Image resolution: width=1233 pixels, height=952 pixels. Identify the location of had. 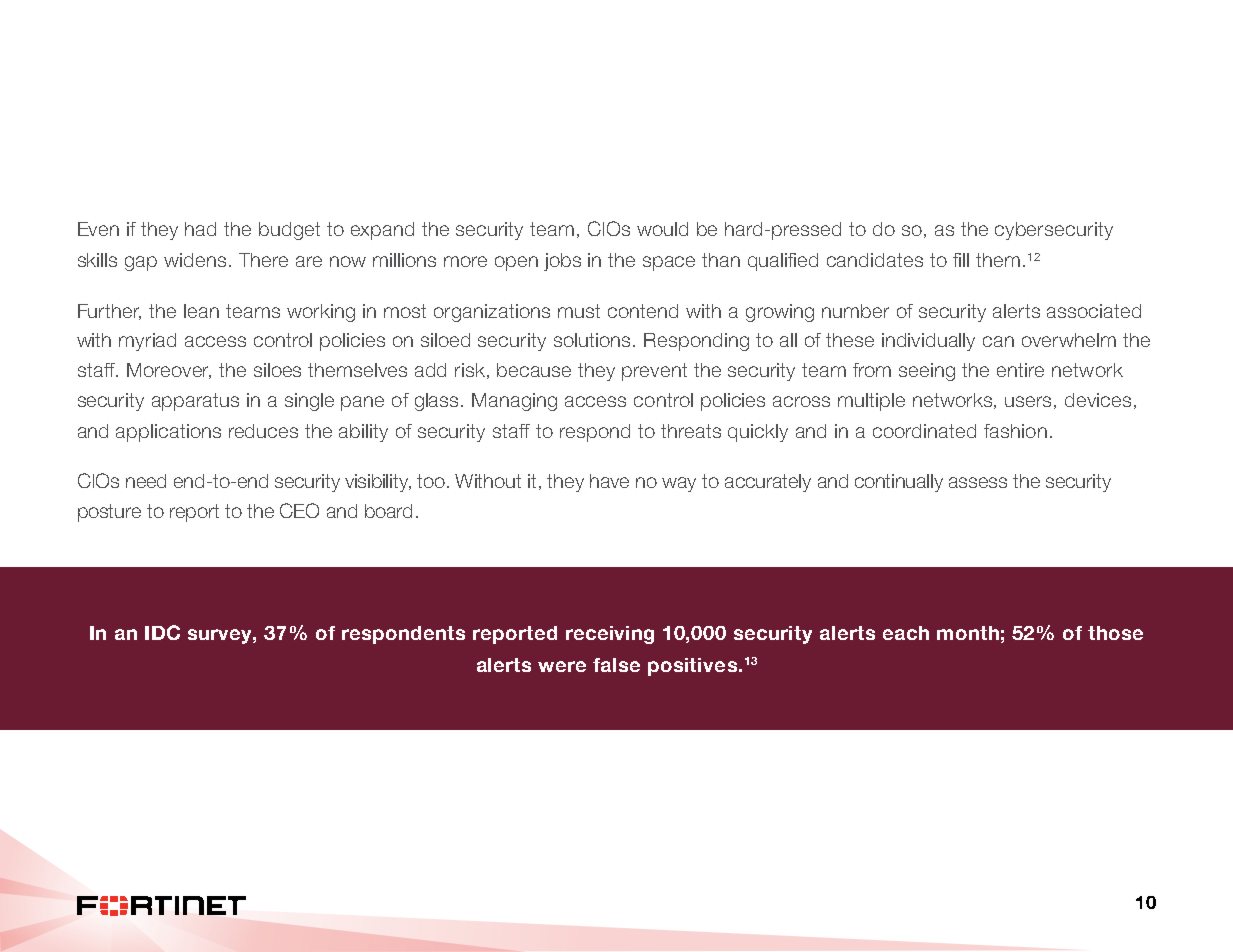
(200, 229).
